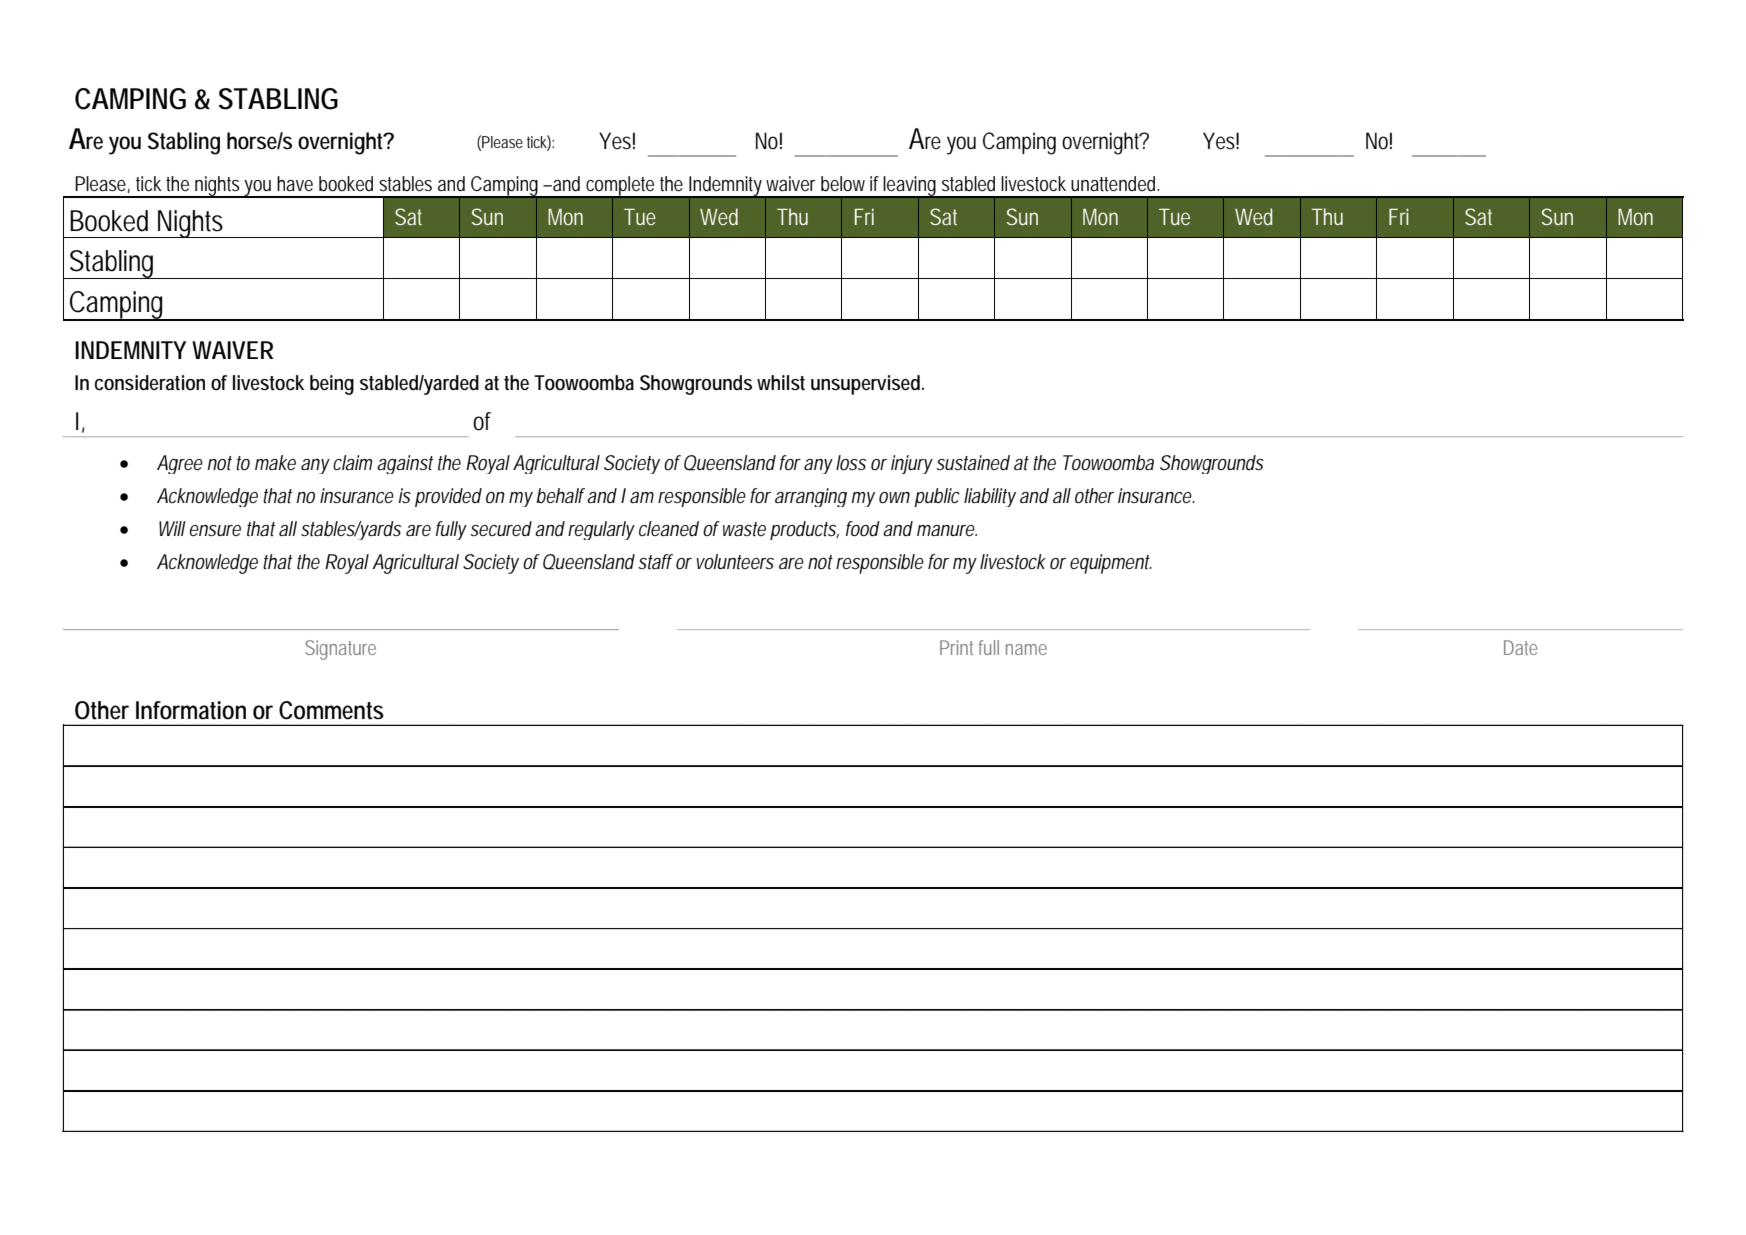 Image resolution: width=1746 pixels, height=1235 pixels. Describe the element at coordinates (1115, 184) in the screenshot. I see `unattended` at that location.
